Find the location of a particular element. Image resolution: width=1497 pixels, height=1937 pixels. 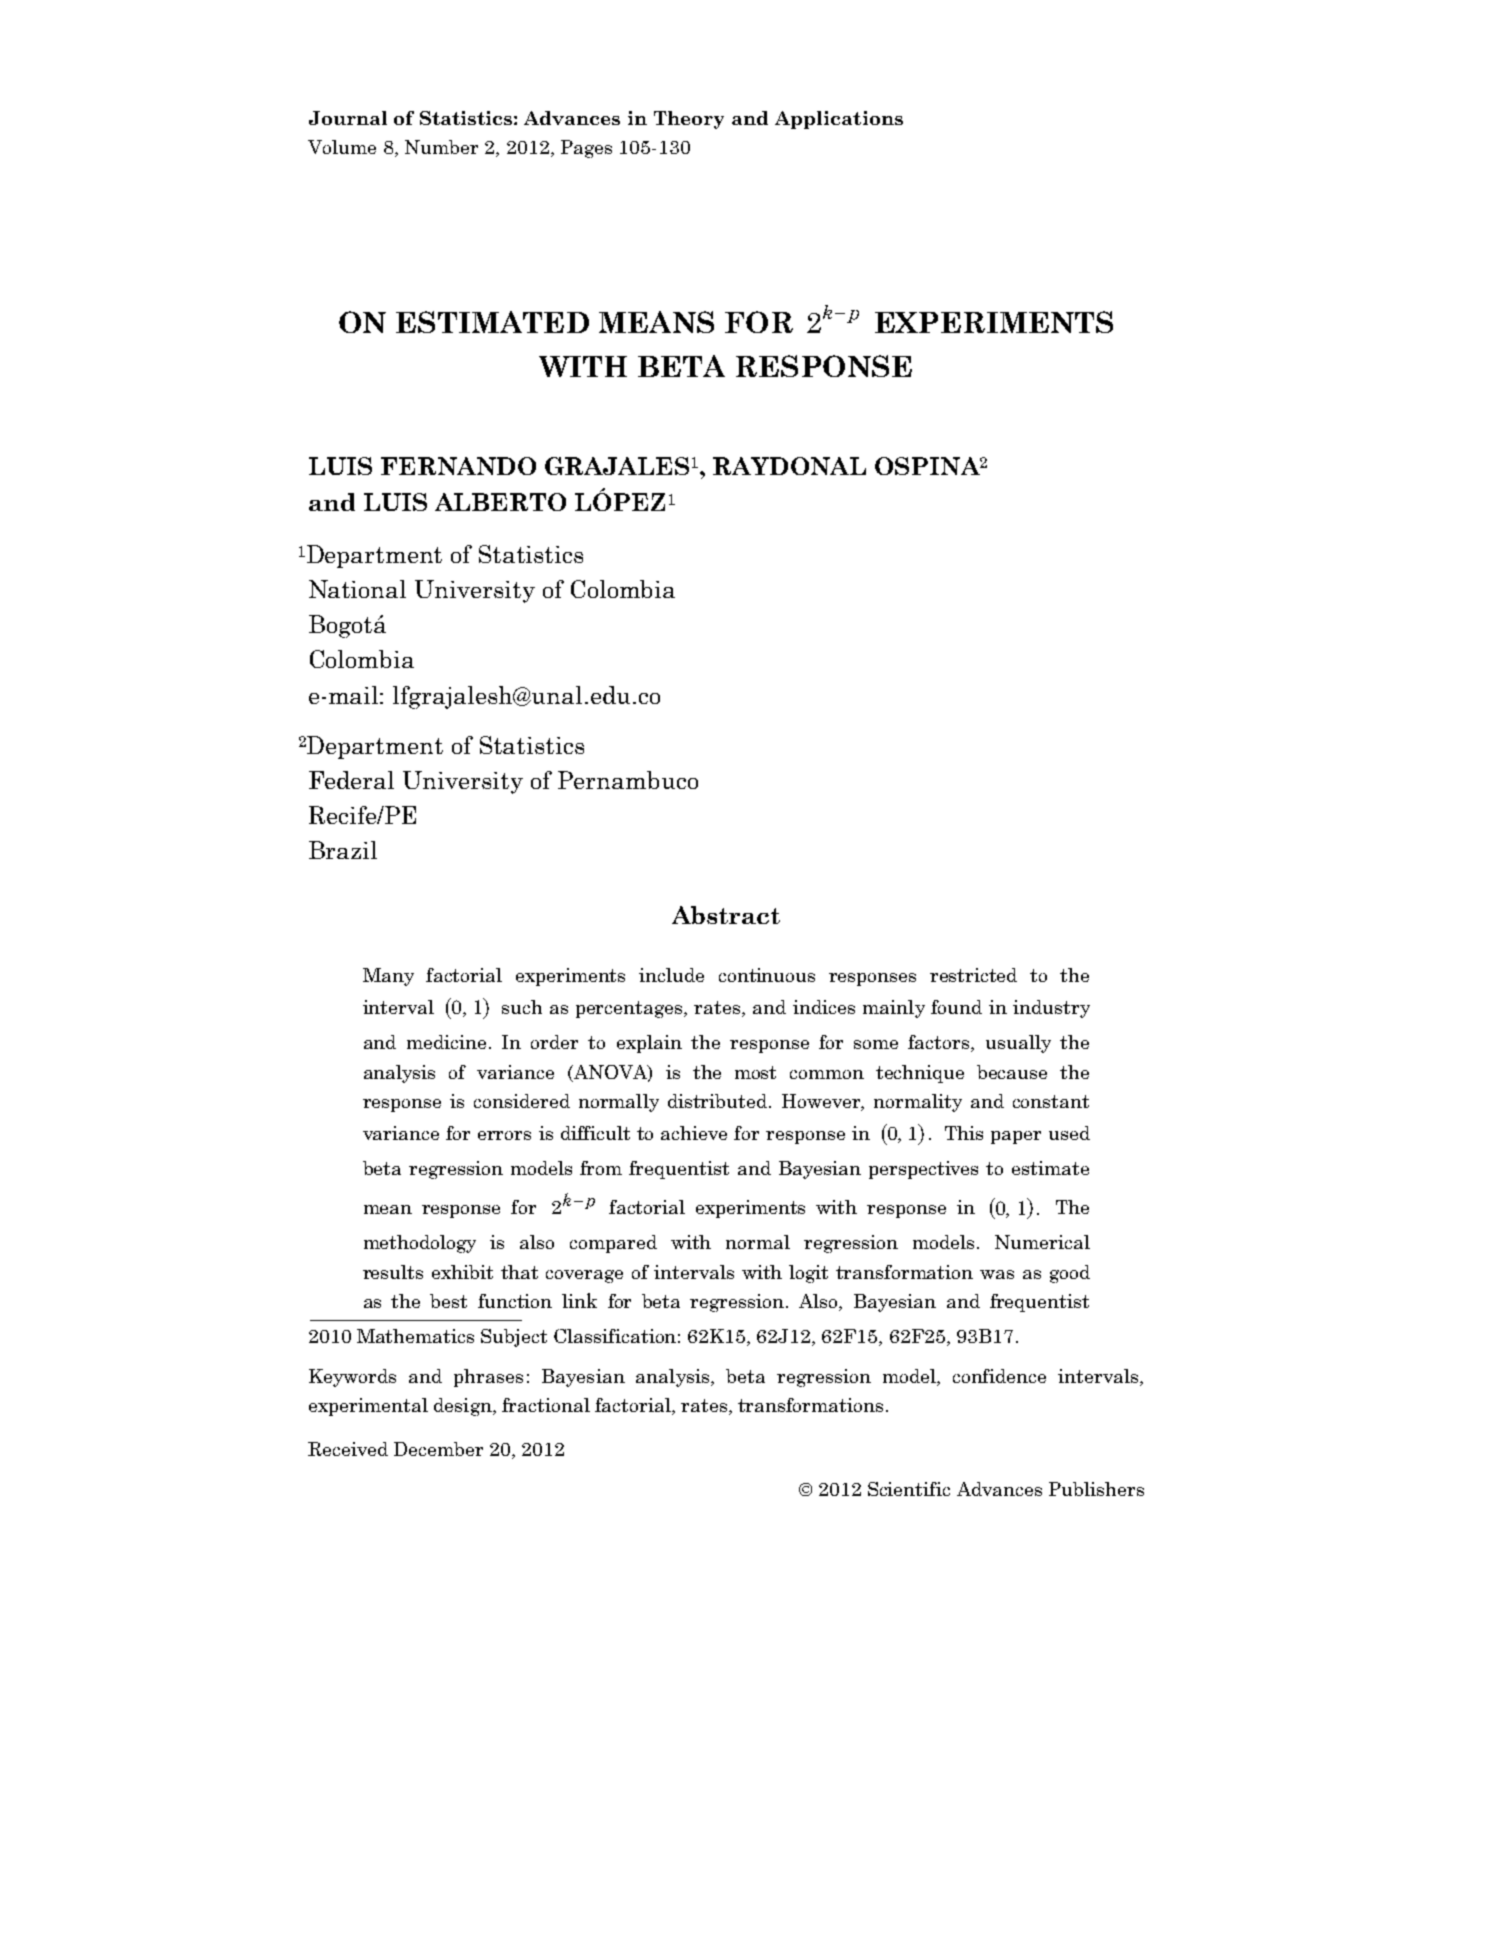

achieve is located at coordinates (694, 1133).
